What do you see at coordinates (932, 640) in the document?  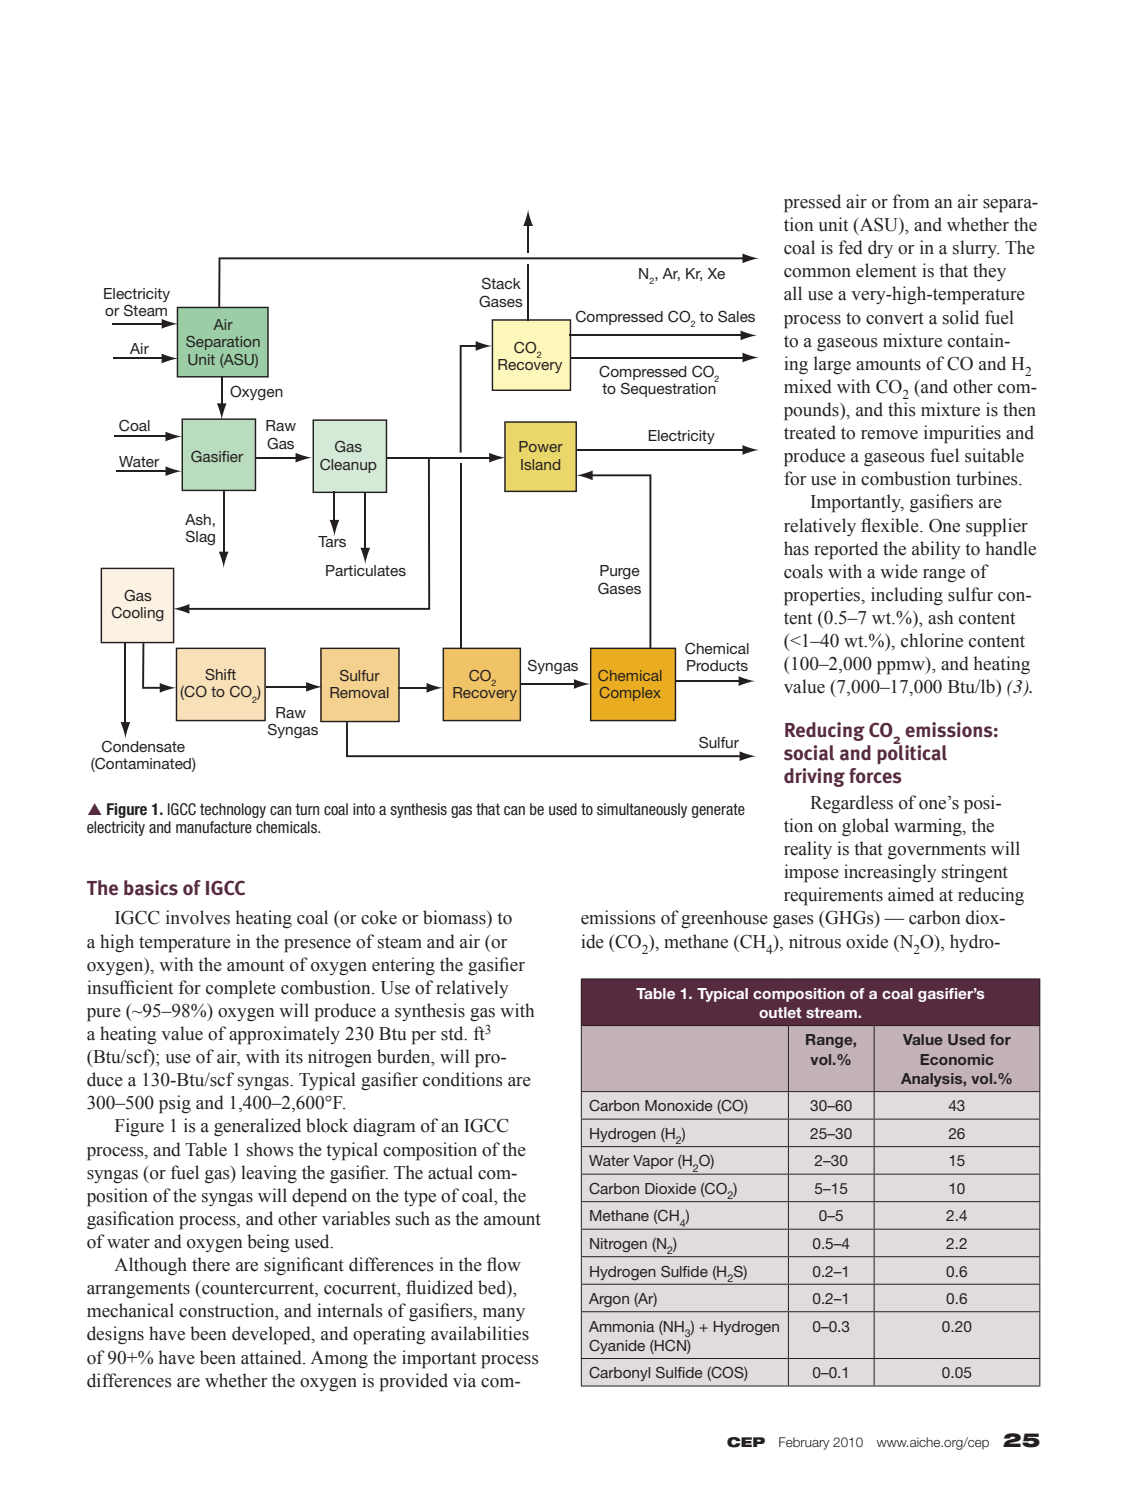 I see `chlorine` at bounding box center [932, 640].
